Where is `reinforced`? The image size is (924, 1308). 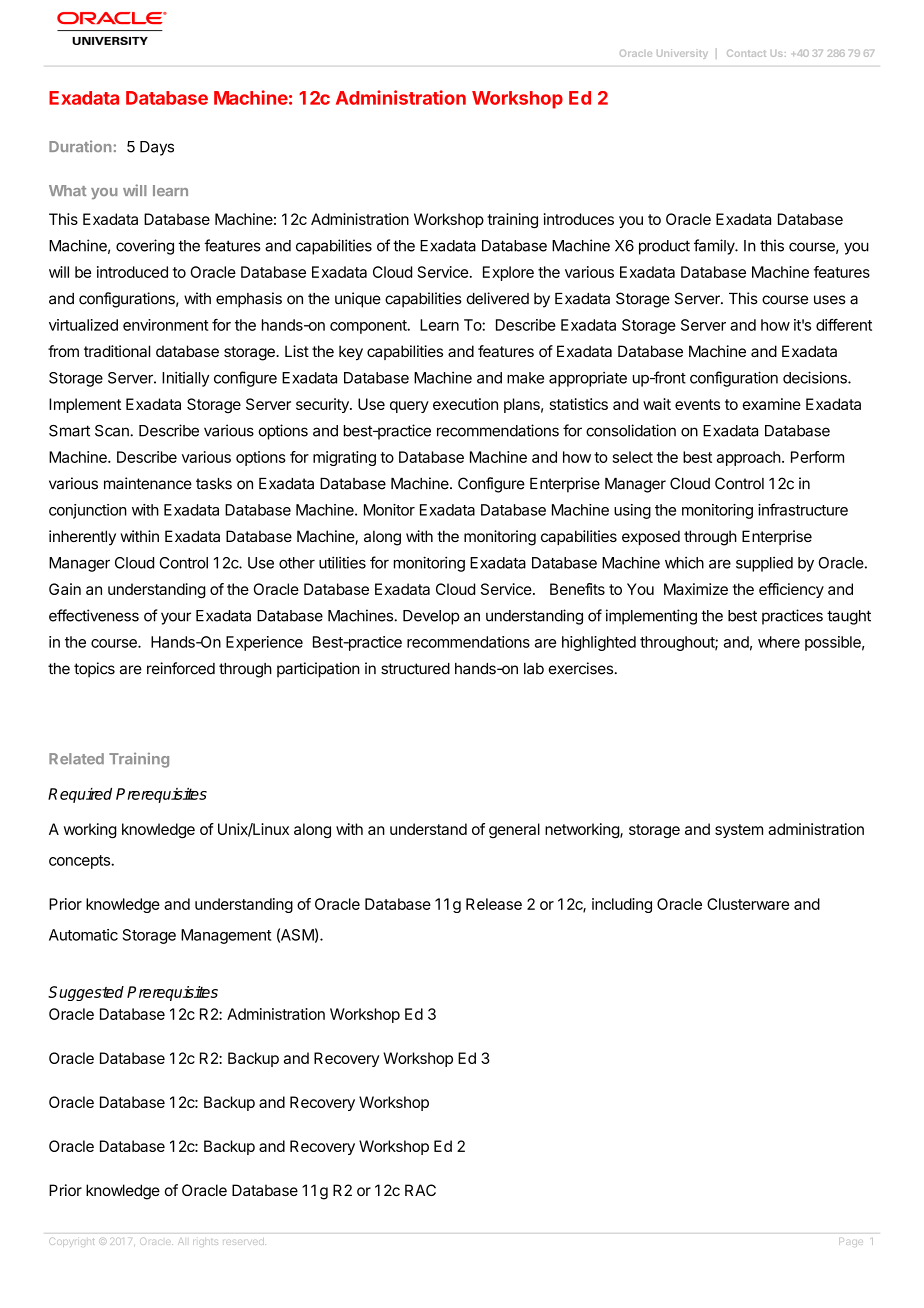
reinforced is located at coordinates (181, 668).
